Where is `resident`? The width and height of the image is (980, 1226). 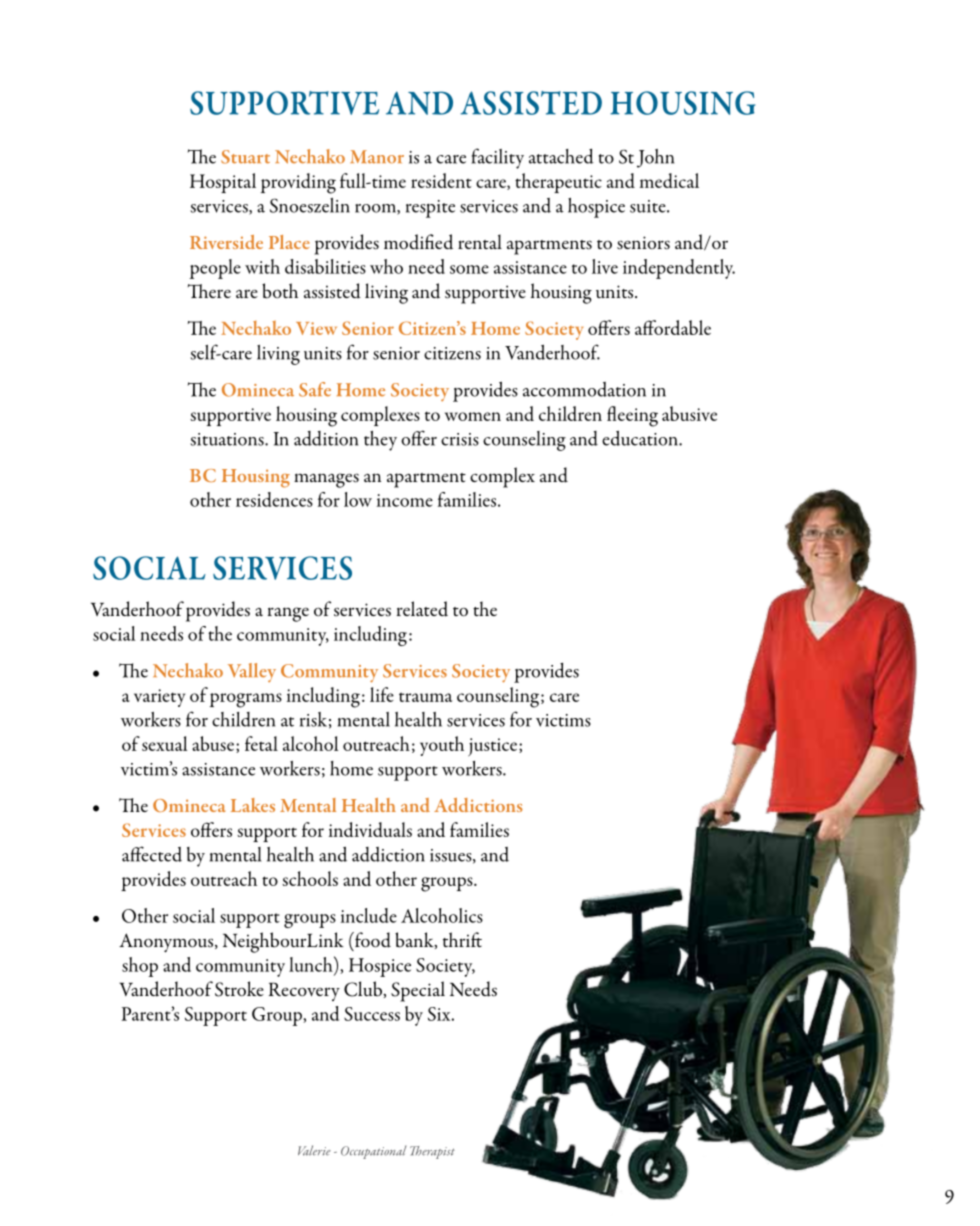
resident is located at coordinates (441, 180).
